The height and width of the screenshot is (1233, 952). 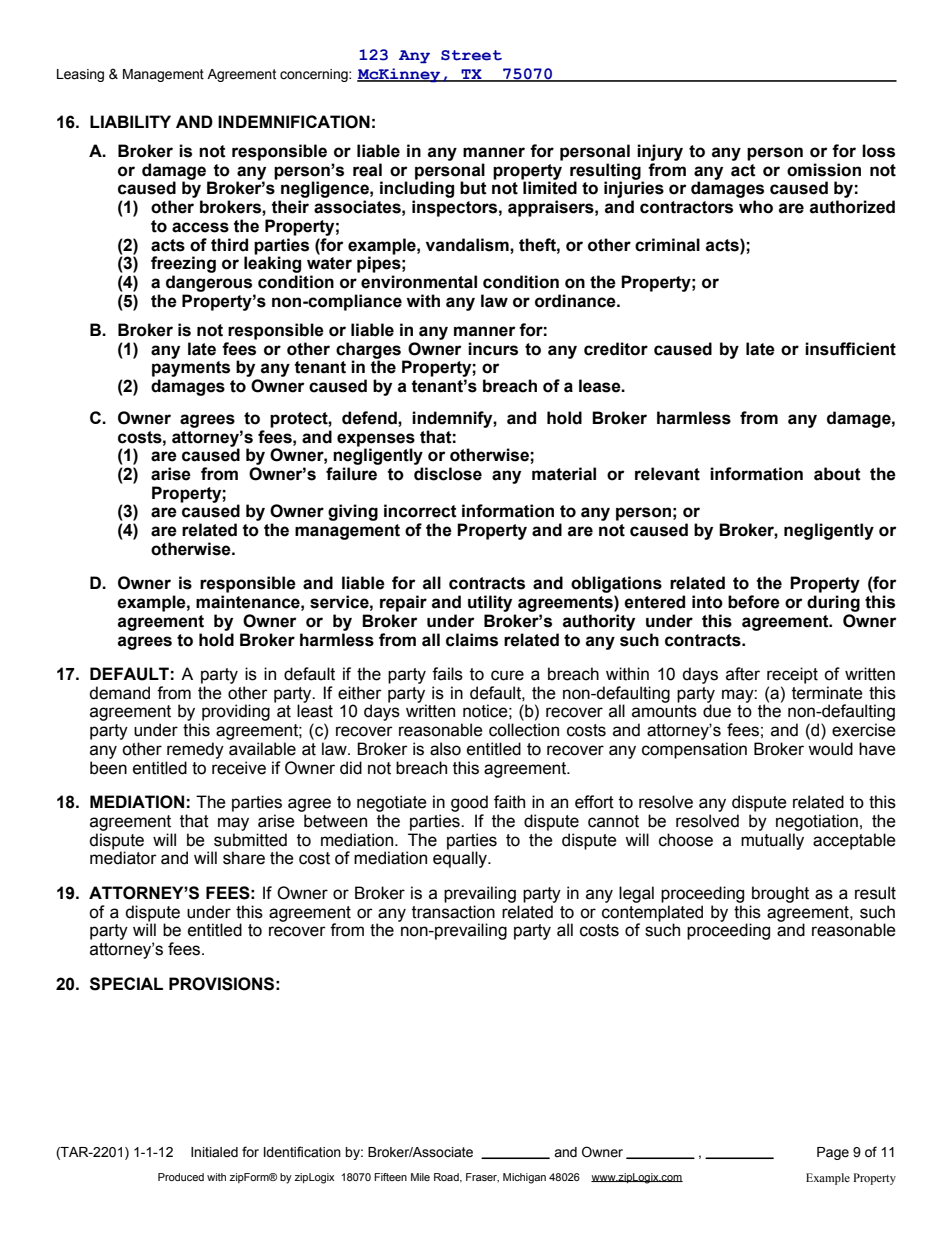 What do you see at coordinates (824, 170) in the screenshot?
I see `omission` at bounding box center [824, 170].
